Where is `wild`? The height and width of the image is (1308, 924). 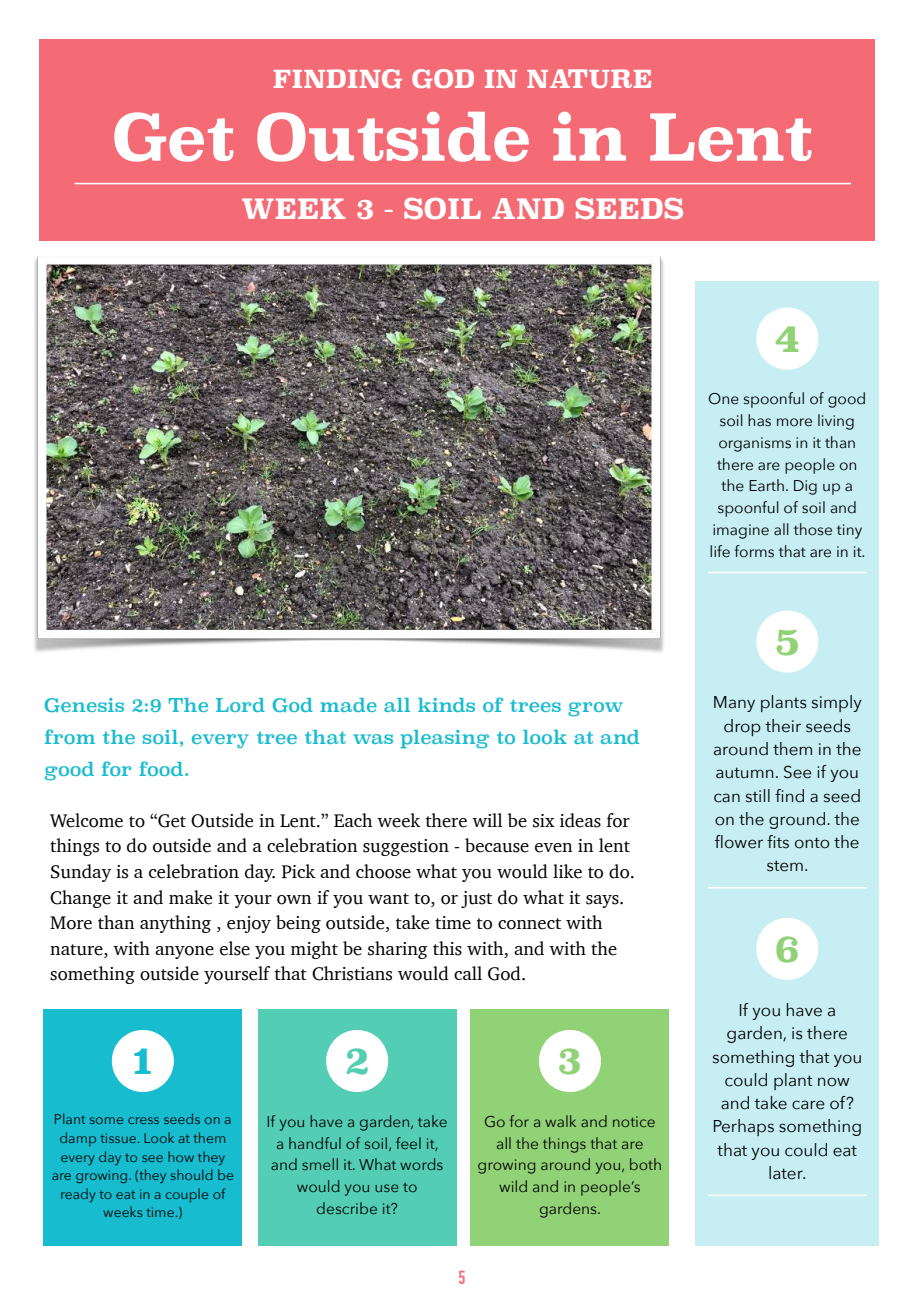 wild is located at coordinates (513, 1186).
